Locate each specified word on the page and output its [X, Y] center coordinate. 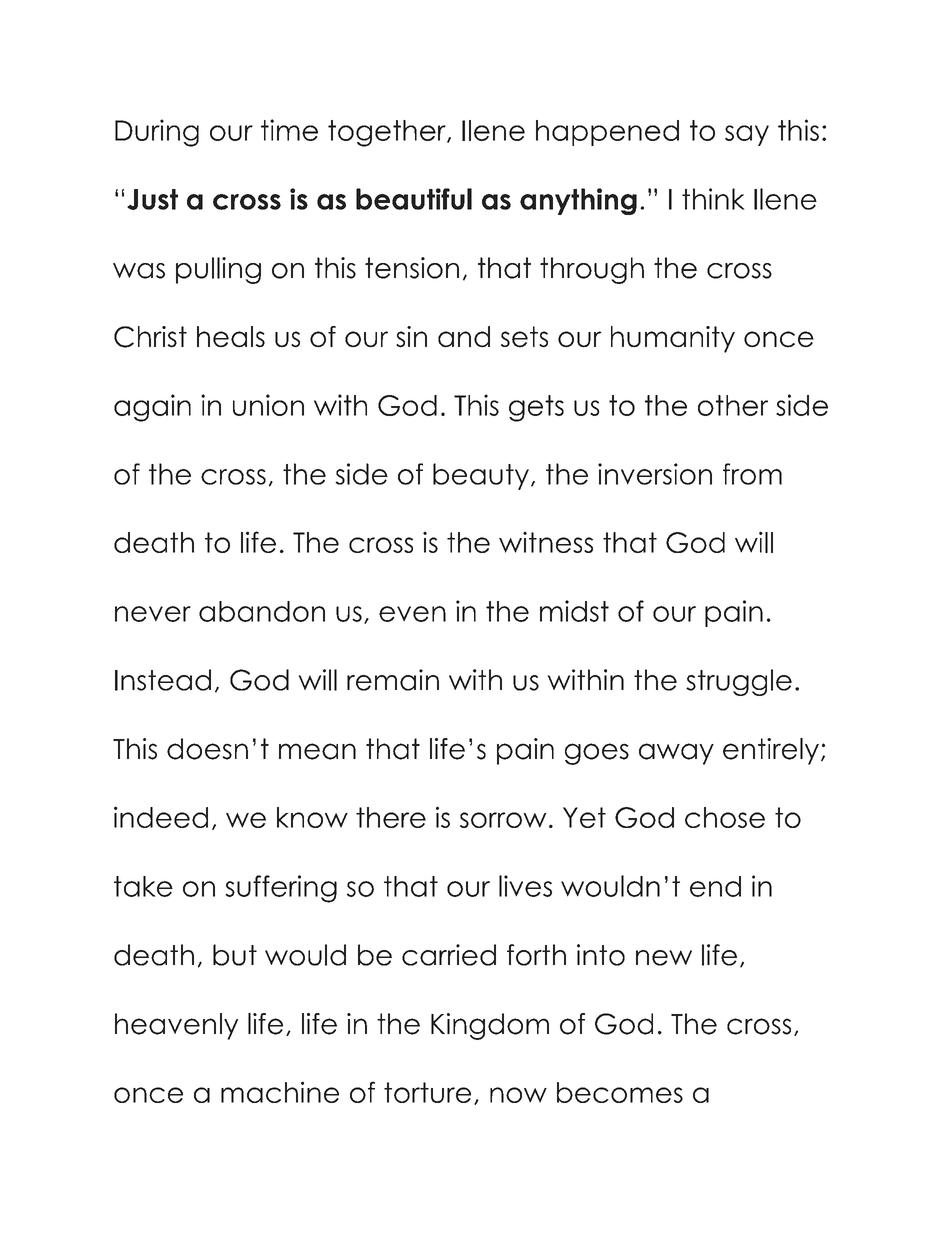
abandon [262, 611]
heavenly [176, 1026]
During [157, 133]
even [412, 614]
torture [427, 1092]
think [713, 199]
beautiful [414, 199]
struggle [739, 682]
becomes [620, 1092]
